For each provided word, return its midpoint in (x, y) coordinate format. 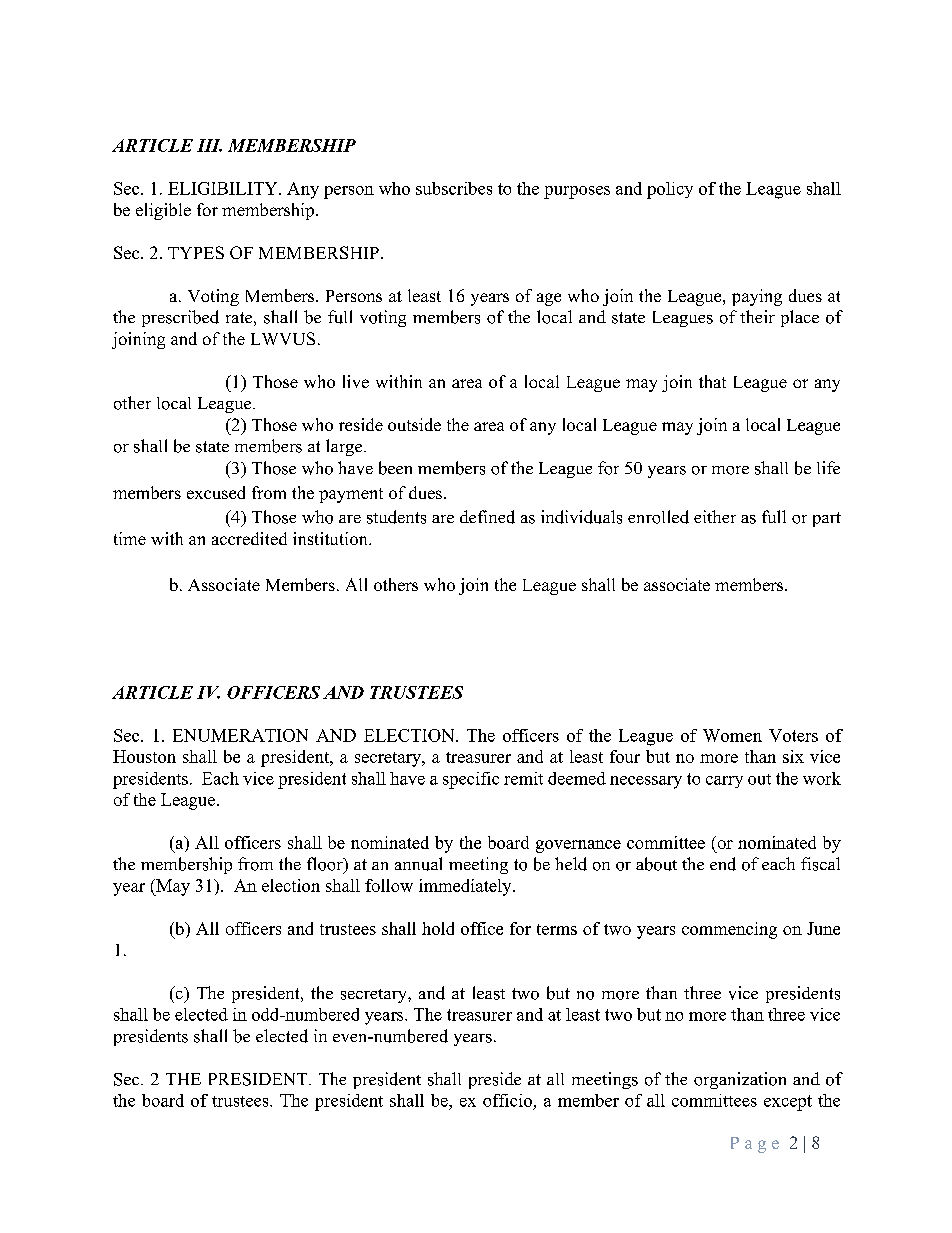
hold (438, 928)
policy (670, 190)
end (723, 864)
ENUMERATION (240, 735)
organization (740, 1080)
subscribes (454, 188)
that (712, 381)
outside (414, 424)
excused (216, 492)
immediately (466, 887)
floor (326, 865)
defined (487, 517)
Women (732, 735)
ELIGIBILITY (224, 188)
